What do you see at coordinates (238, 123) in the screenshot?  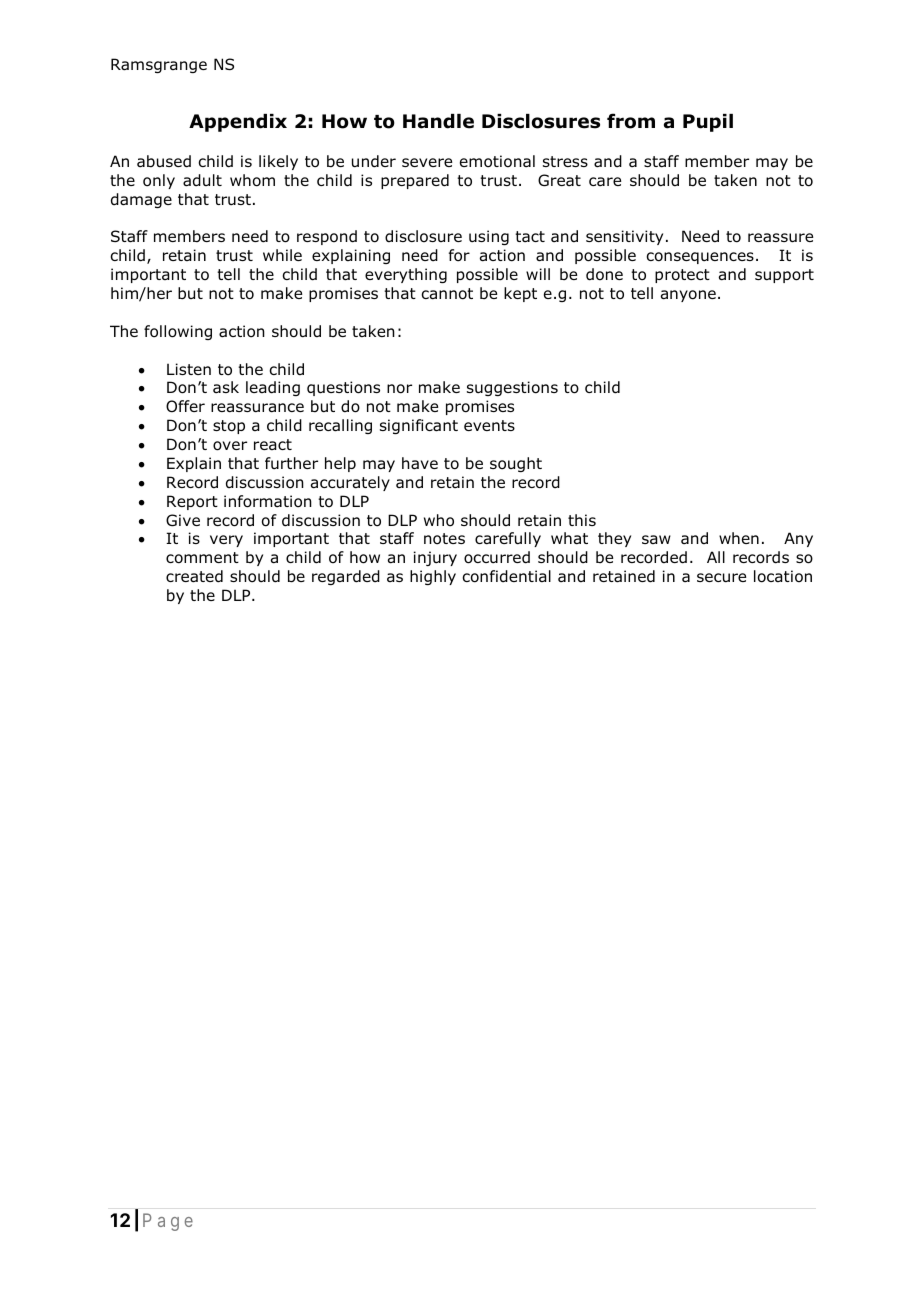 I see `Appendix` at bounding box center [238, 123].
